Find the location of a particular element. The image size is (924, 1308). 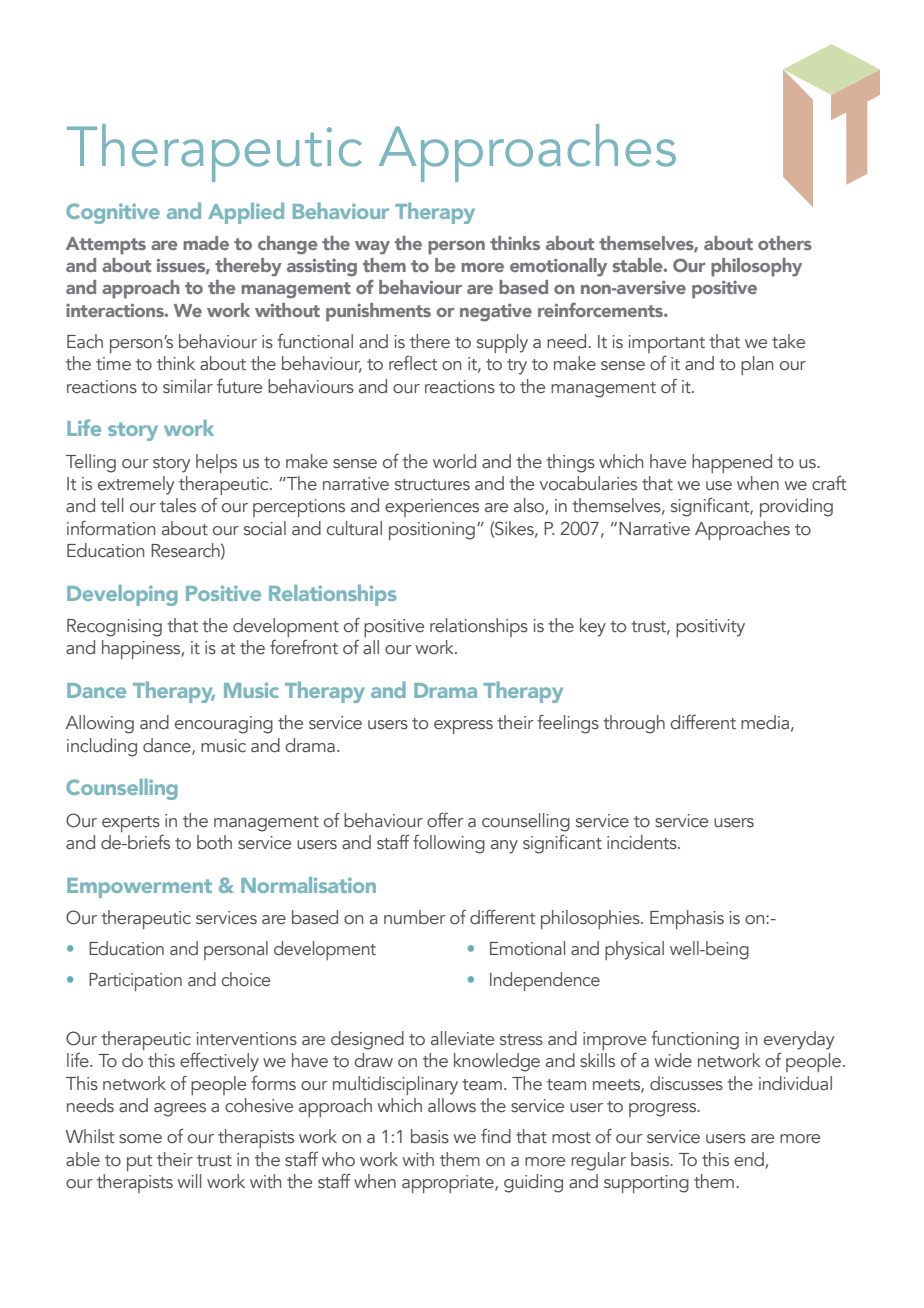

way is located at coordinates (372, 248).
